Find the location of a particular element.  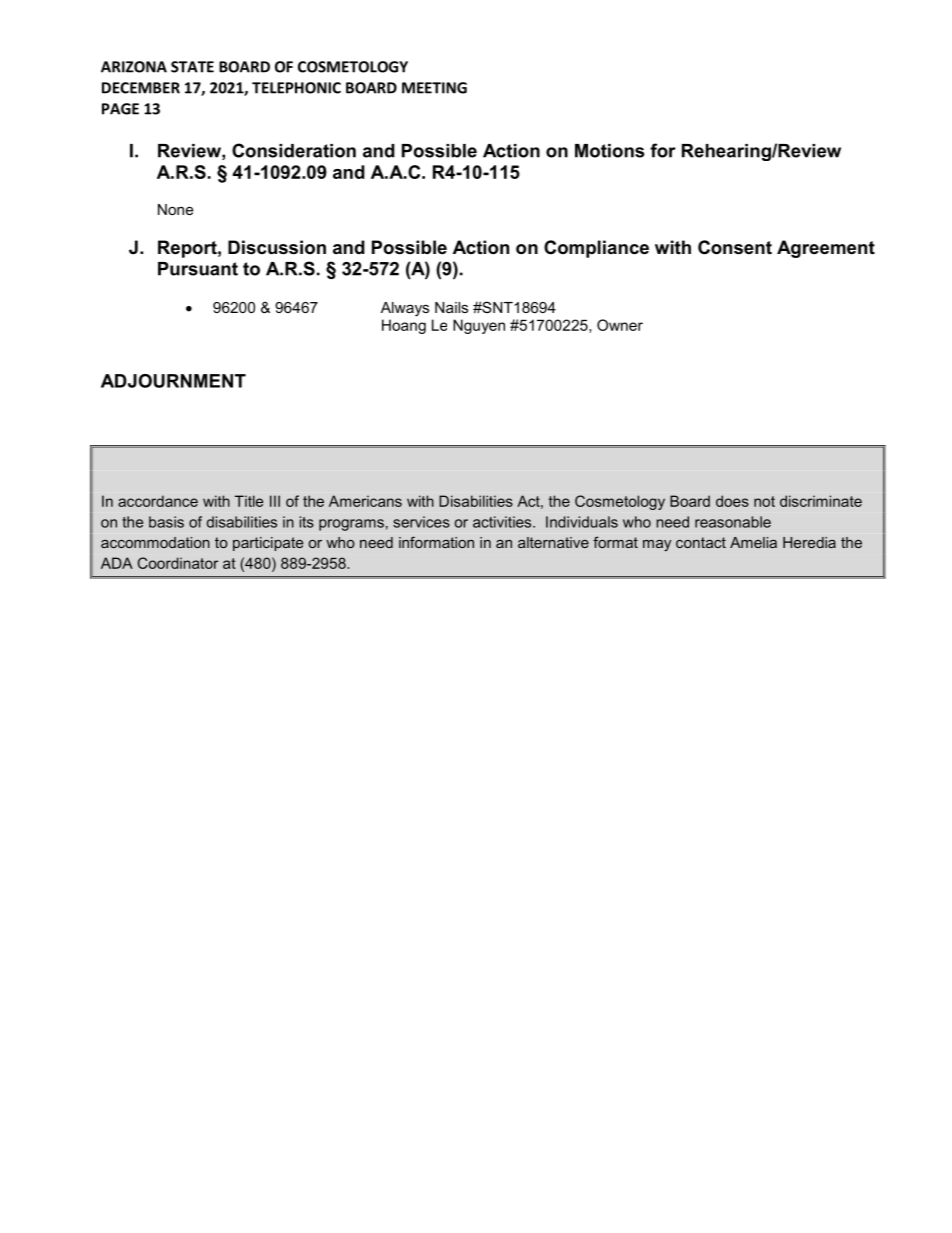

Motions is located at coordinates (610, 151).
